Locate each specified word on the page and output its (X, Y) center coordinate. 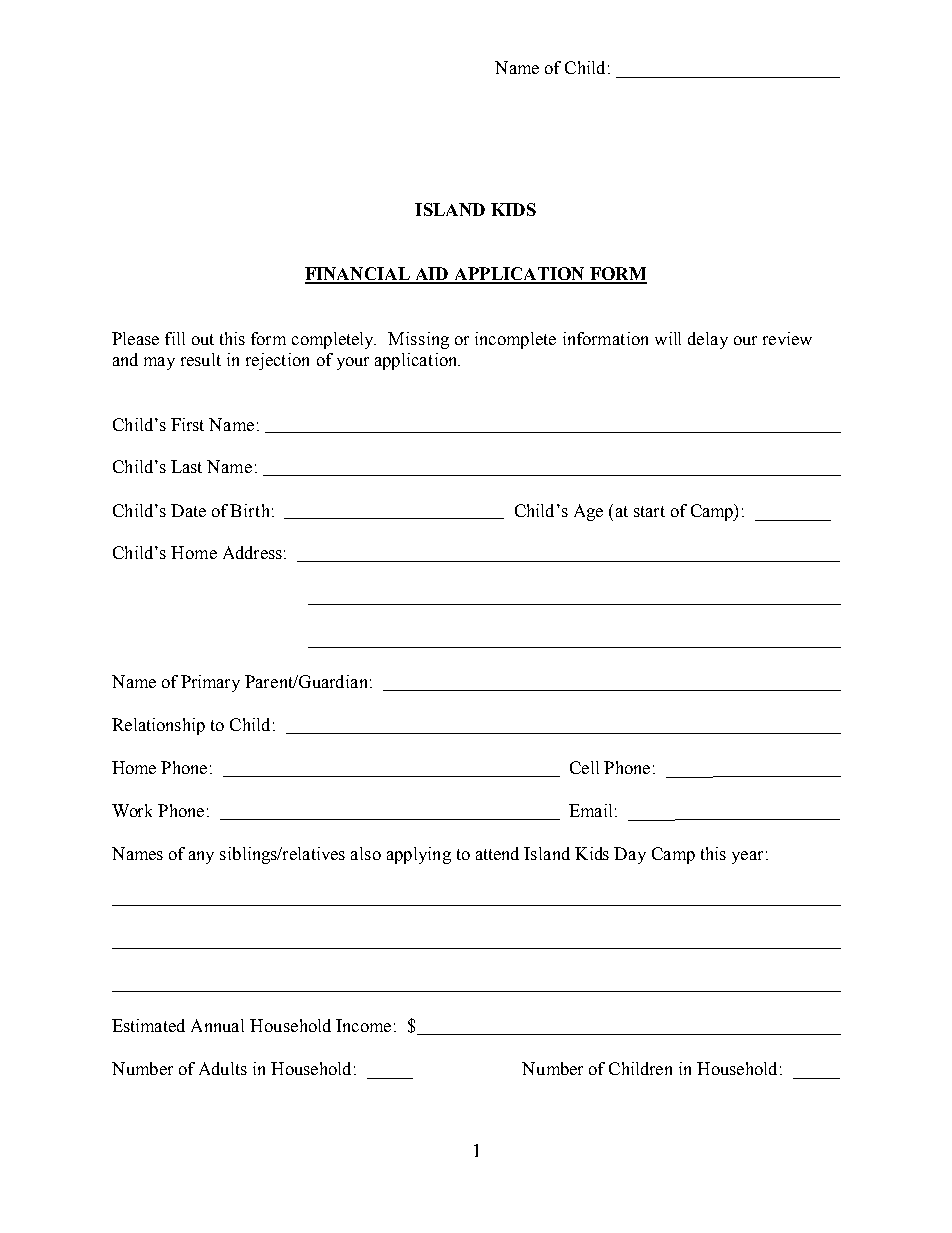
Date (188, 510)
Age (588, 512)
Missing (418, 340)
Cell (584, 767)
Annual (217, 1025)
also (366, 853)
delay (708, 340)
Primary (210, 683)
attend (497, 853)
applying (419, 855)
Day (630, 855)
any (201, 857)
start (649, 511)
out (203, 339)
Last (186, 466)
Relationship (158, 726)
